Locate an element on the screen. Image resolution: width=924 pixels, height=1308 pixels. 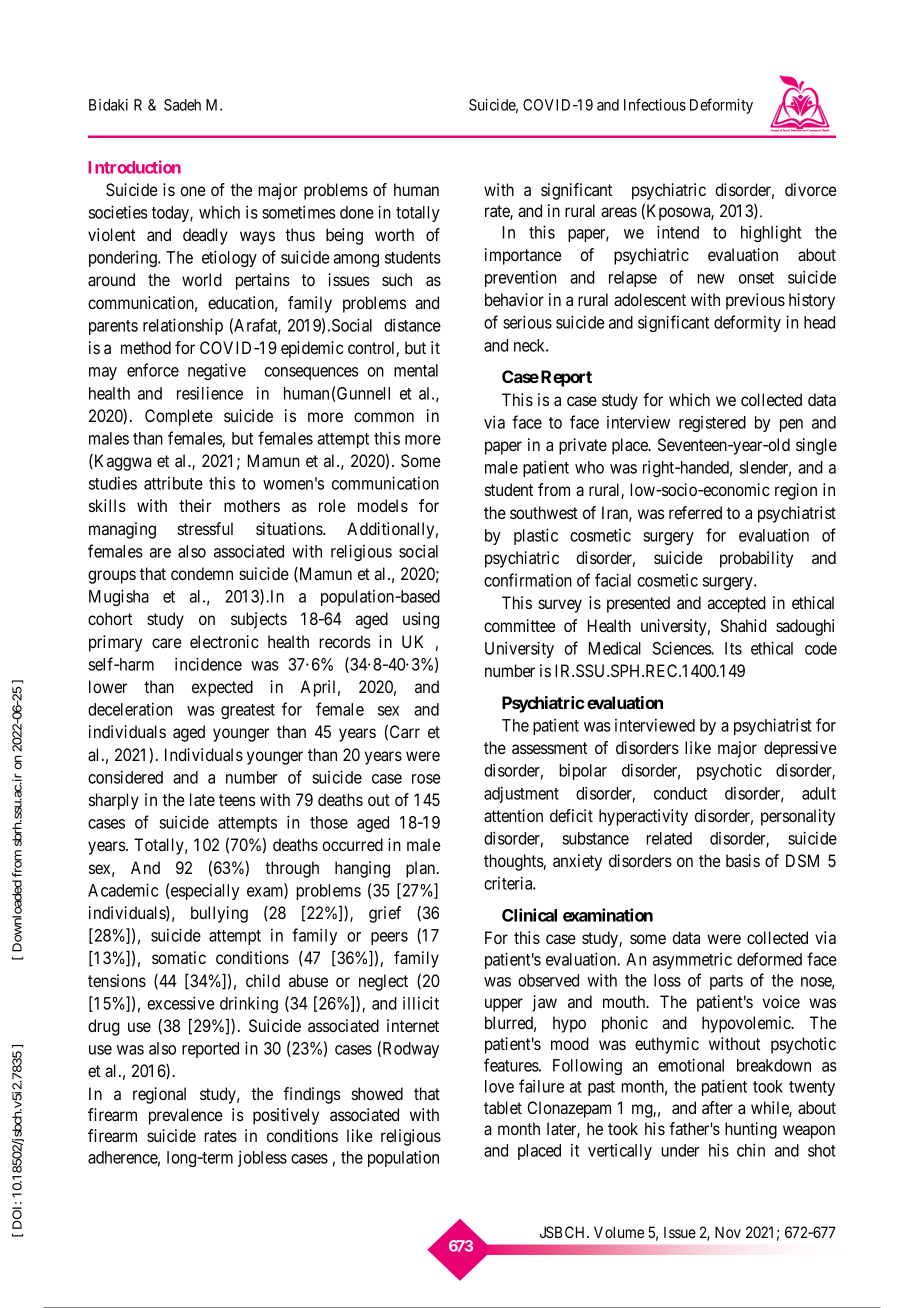
their is located at coordinates (195, 505).
